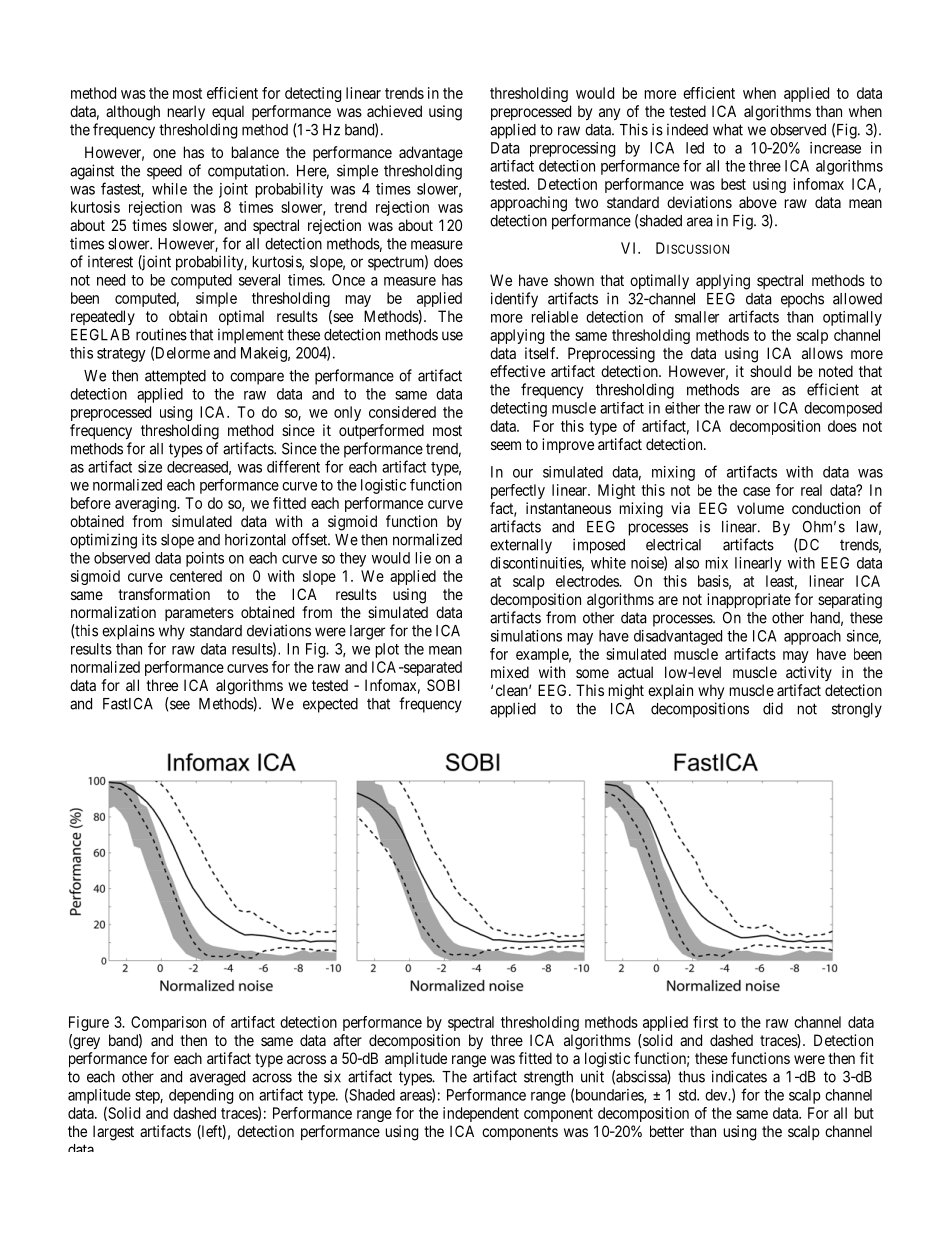  I want to click on mixed, so click(510, 672).
